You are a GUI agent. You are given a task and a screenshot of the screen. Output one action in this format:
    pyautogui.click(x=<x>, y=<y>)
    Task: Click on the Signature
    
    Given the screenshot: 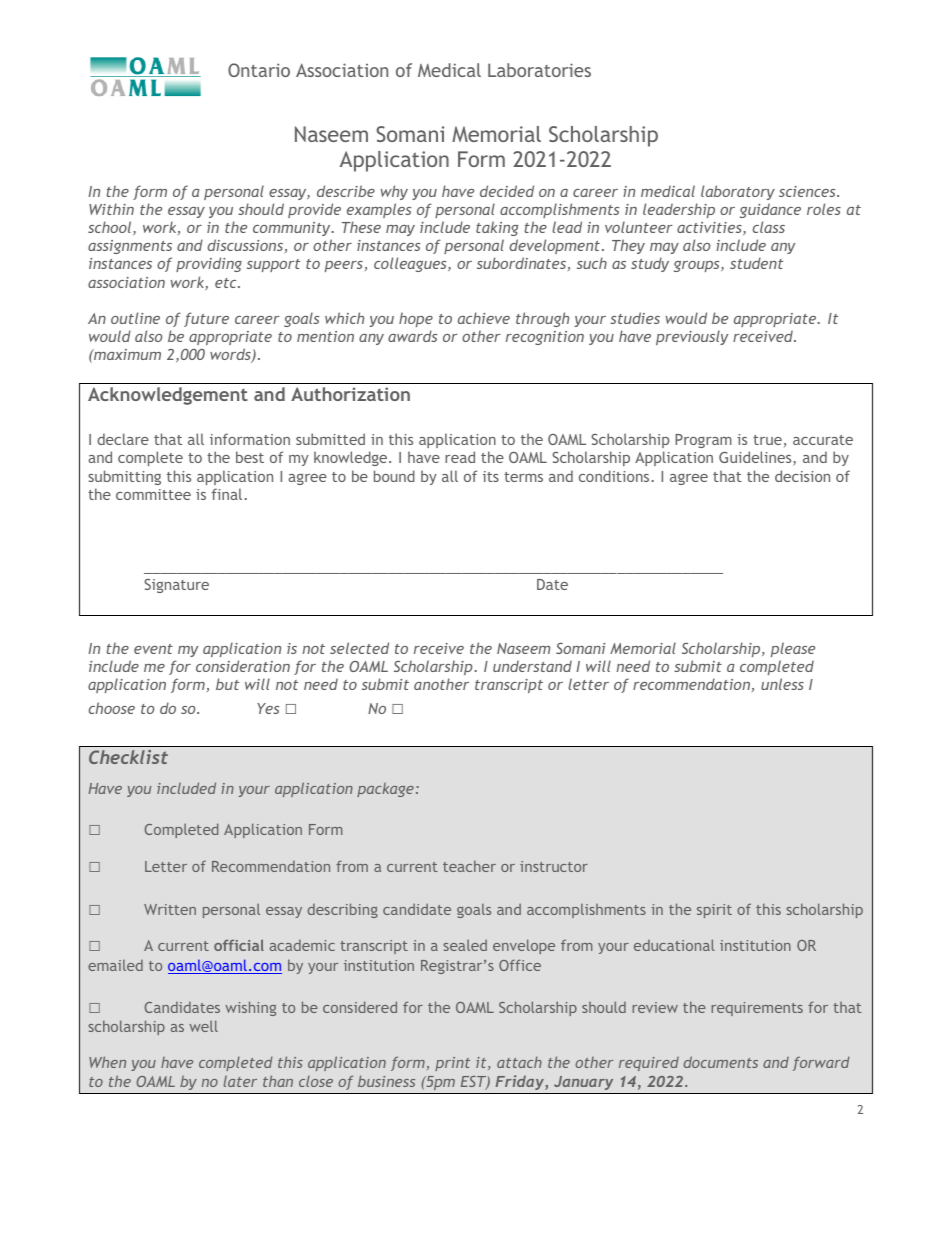 What is the action you would take?
    pyautogui.click(x=176, y=586)
